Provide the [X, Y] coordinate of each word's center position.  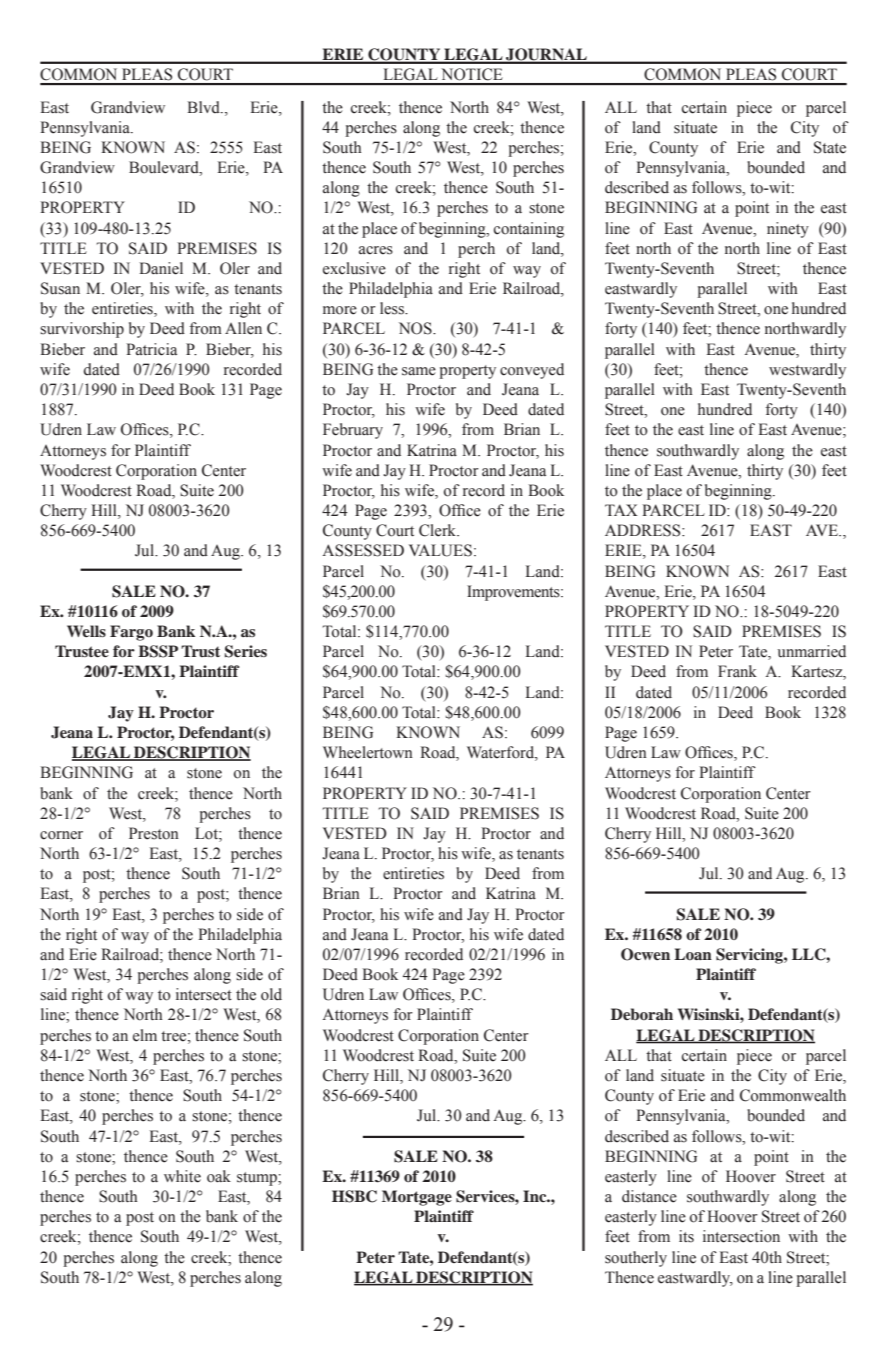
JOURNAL [546, 55]
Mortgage [417, 1198]
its [686, 1236]
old [271, 994]
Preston [154, 833]
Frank [737, 671]
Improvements [514, 593]
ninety [788, 230]
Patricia [151, 349]
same [419, 371]
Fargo [131, 633]
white [182, 1176]
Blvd [204, 107]
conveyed [532, 371]
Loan [693, 954]
